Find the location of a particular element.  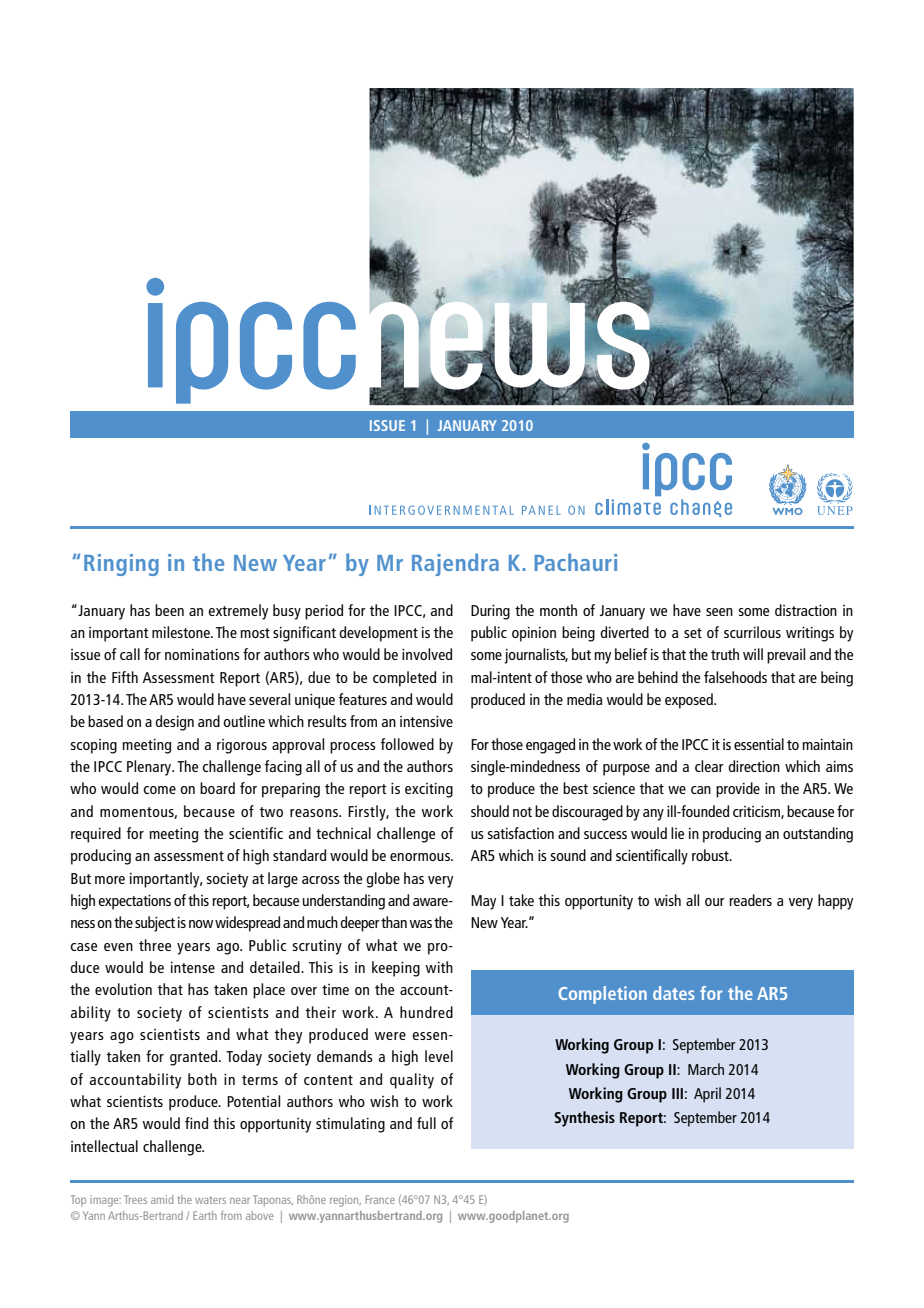

readers is located at coordinates (750, 900).
